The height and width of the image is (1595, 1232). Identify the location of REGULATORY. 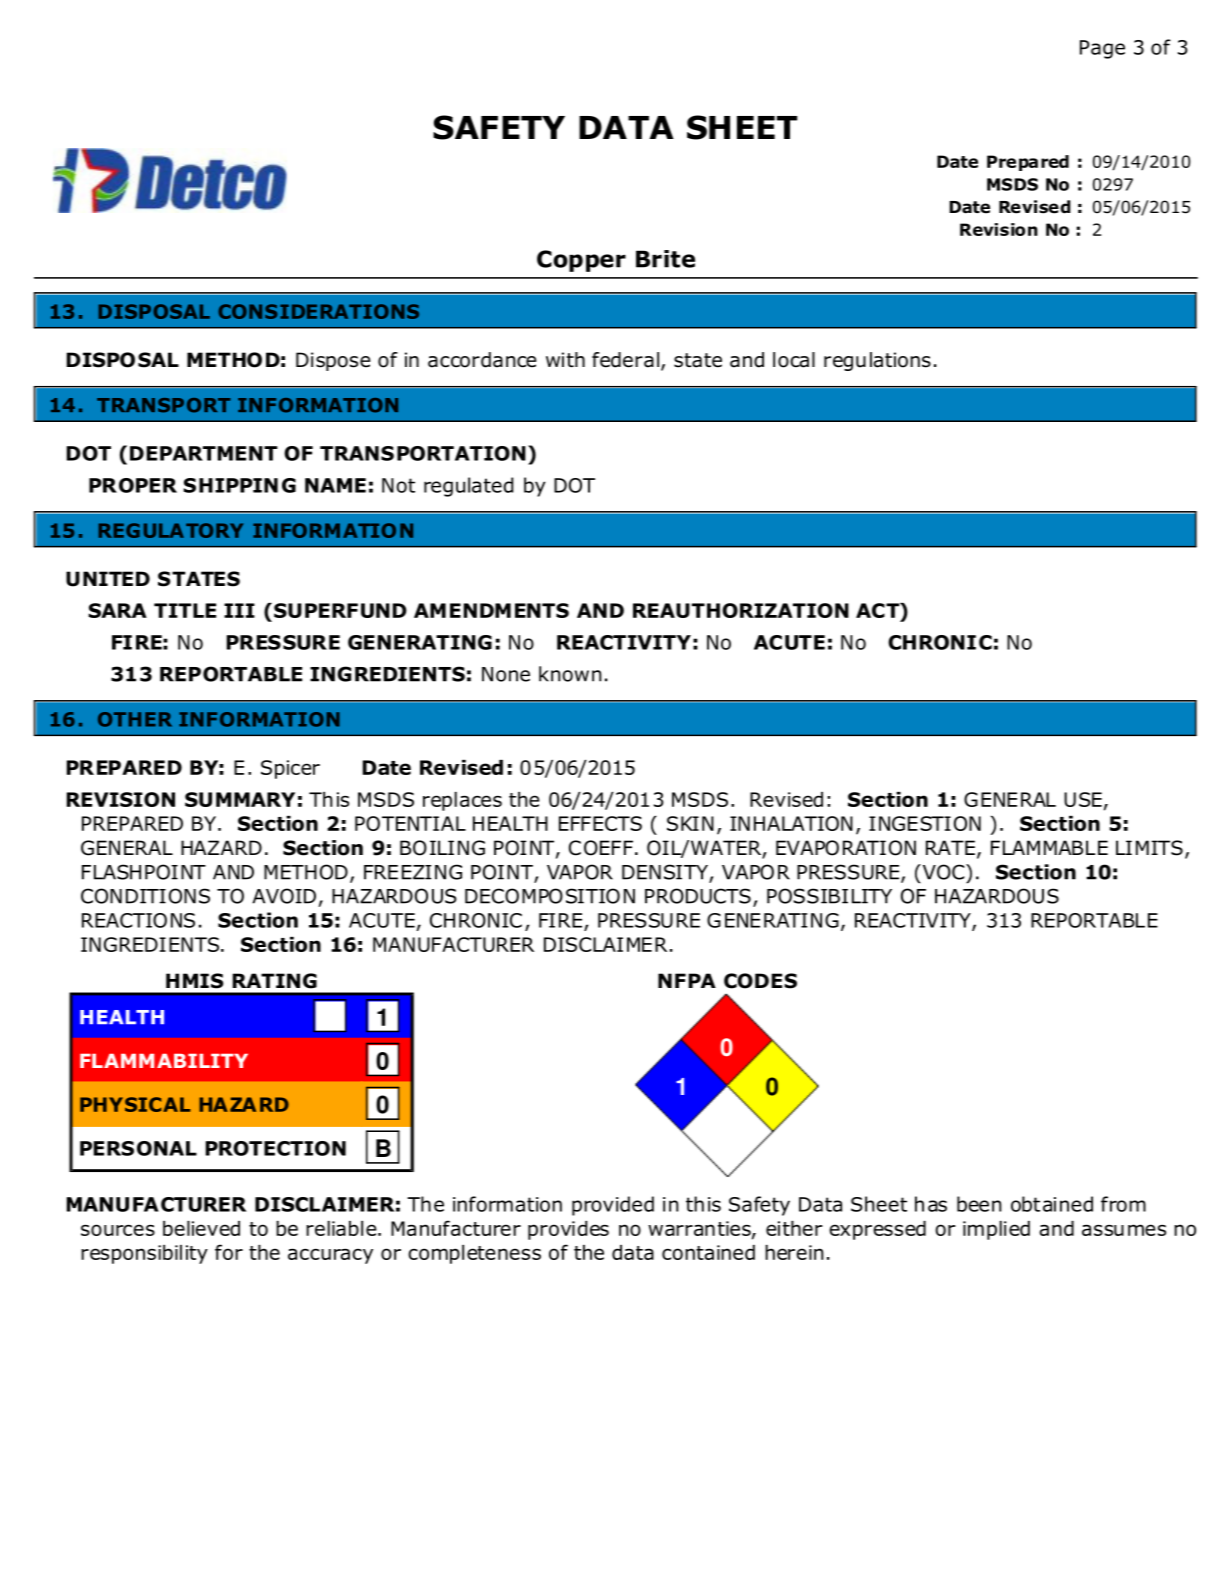
(171, 530).
